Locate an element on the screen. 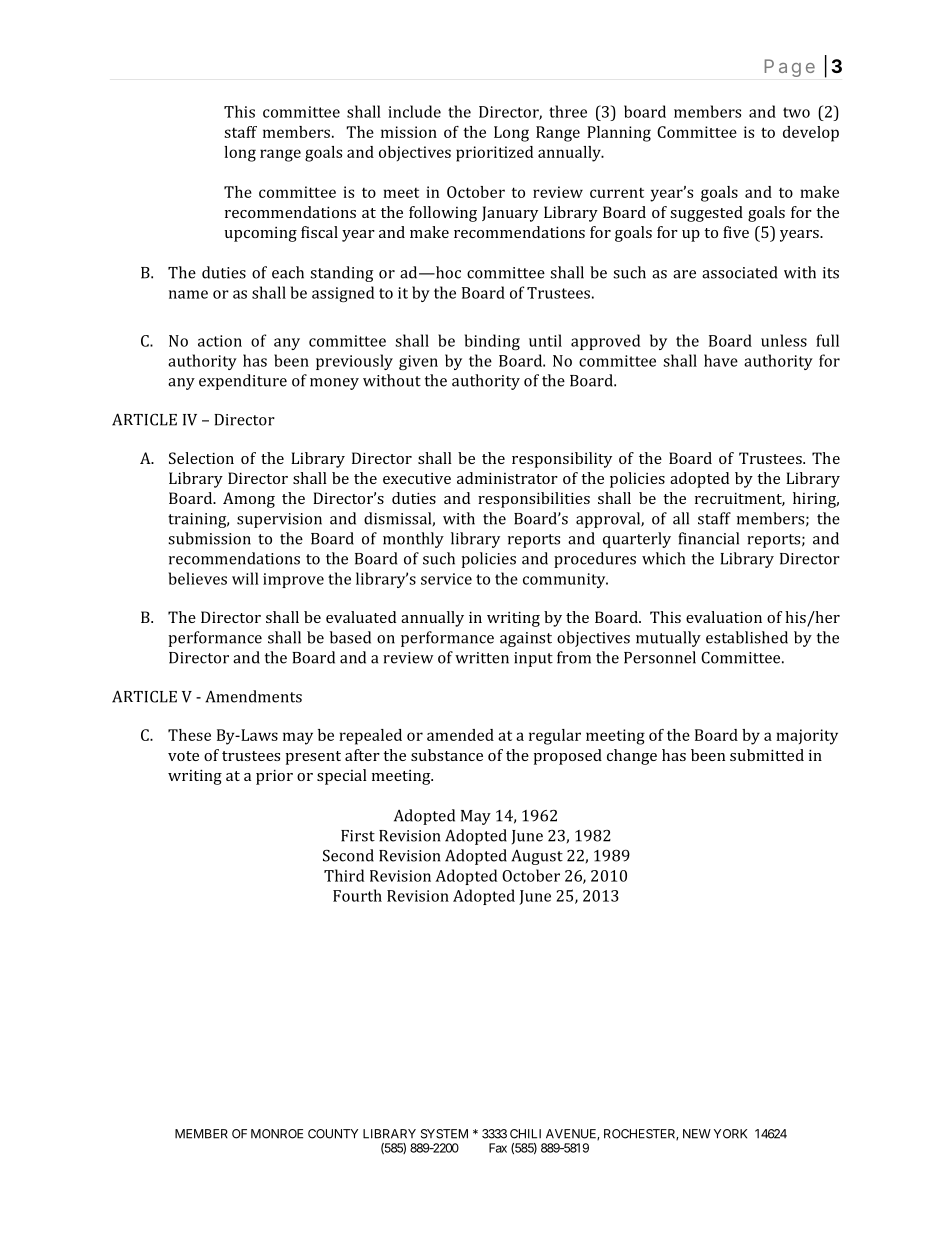  upcoming is located at coordinates (261, 234).
